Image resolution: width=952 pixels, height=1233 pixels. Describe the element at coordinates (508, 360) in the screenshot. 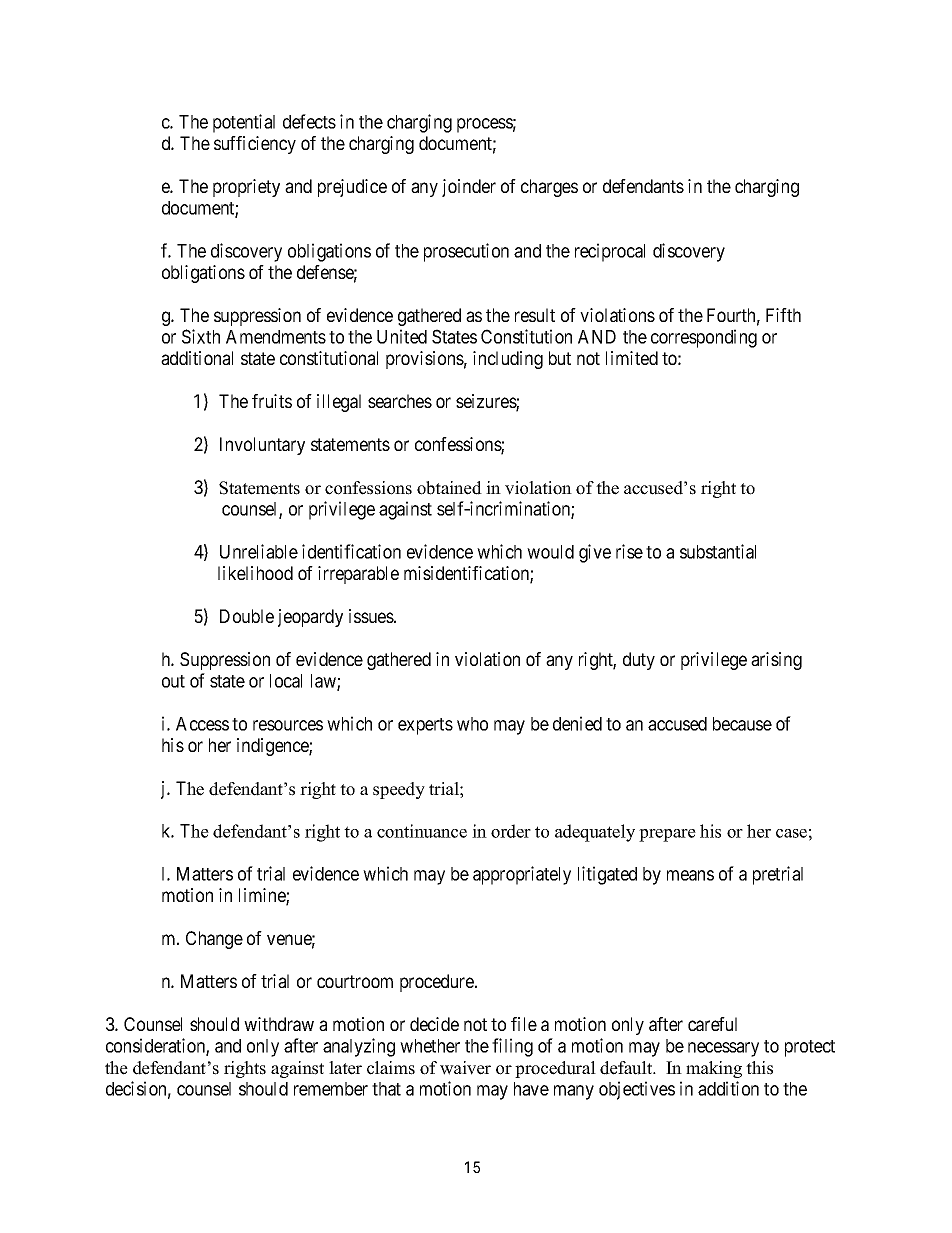

I see `including` at that location.
